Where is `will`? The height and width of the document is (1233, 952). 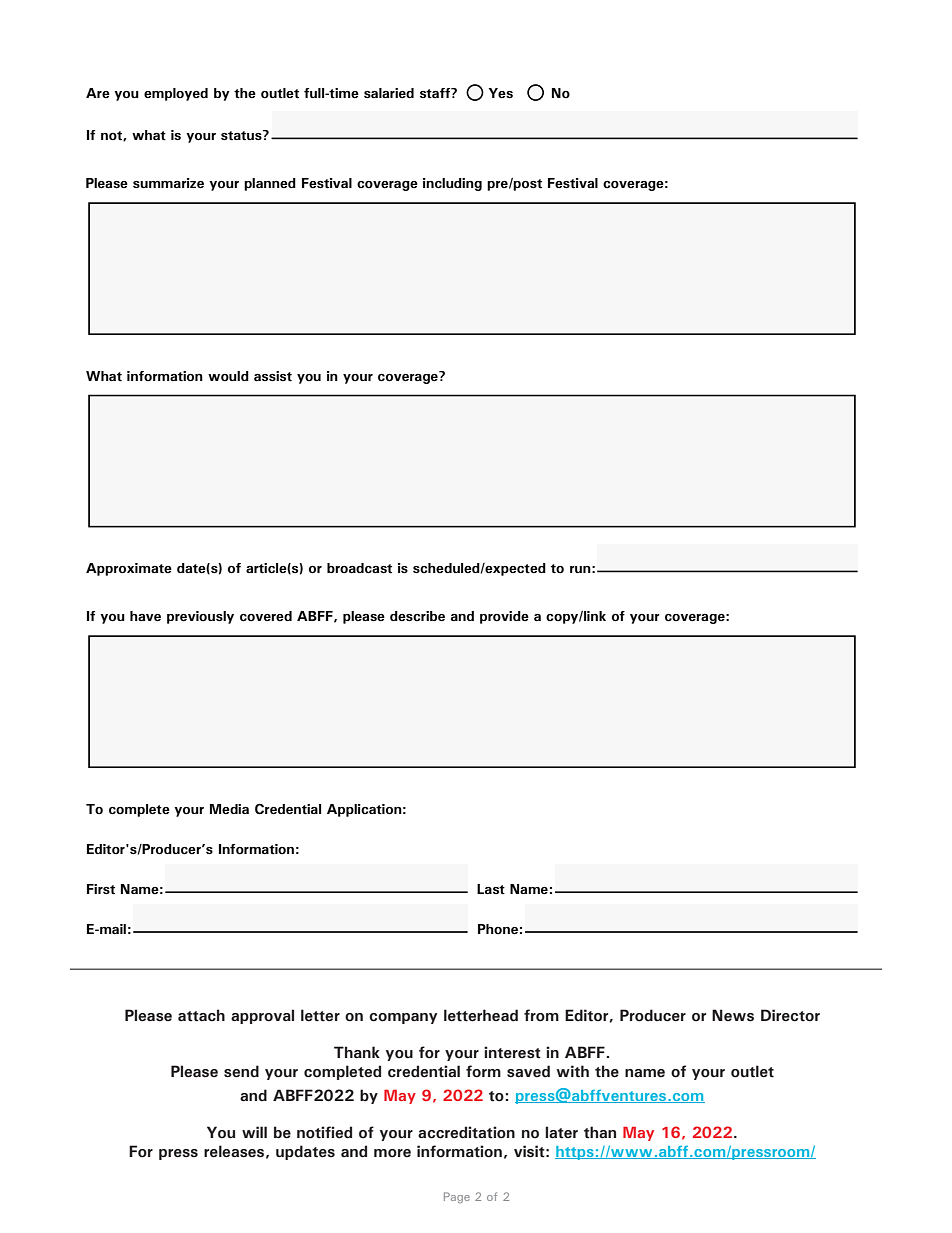
will is located at coordinates (254, 1132).
